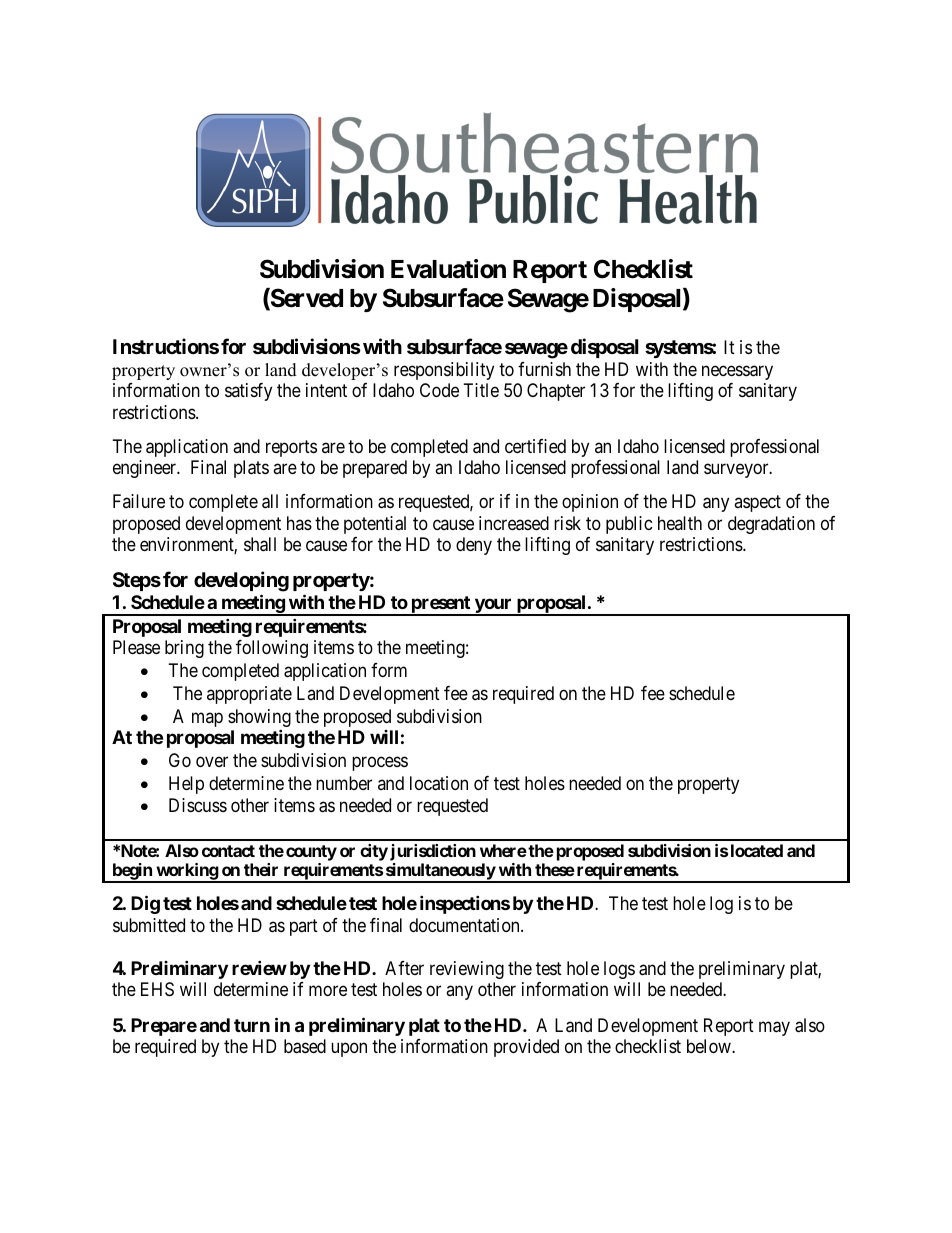 The height and width of the screenshot is (1233, 952). I want to click on your, so click(493, 607).
